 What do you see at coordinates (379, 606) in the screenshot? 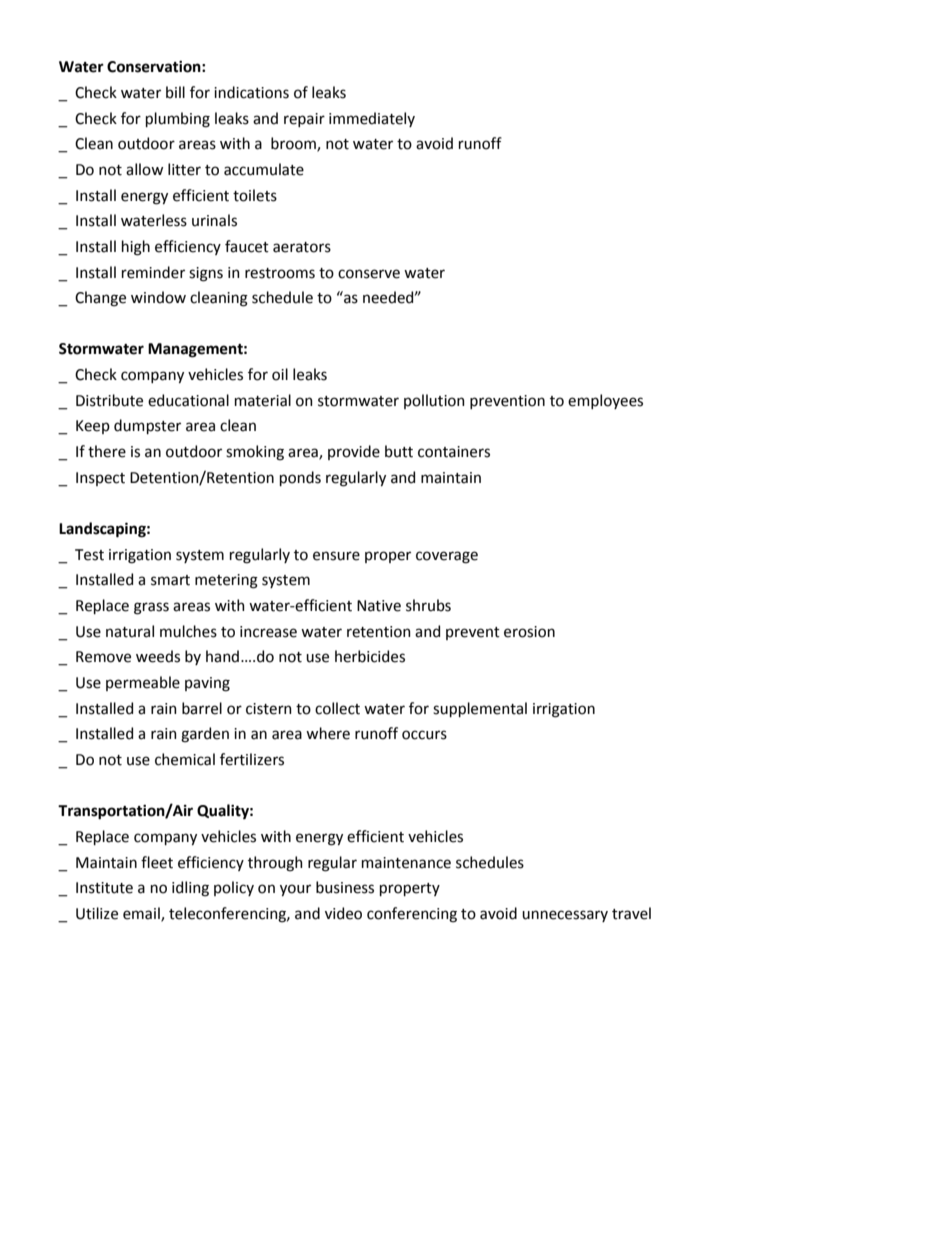
I see `Native` at bounding box center [379, 606].
